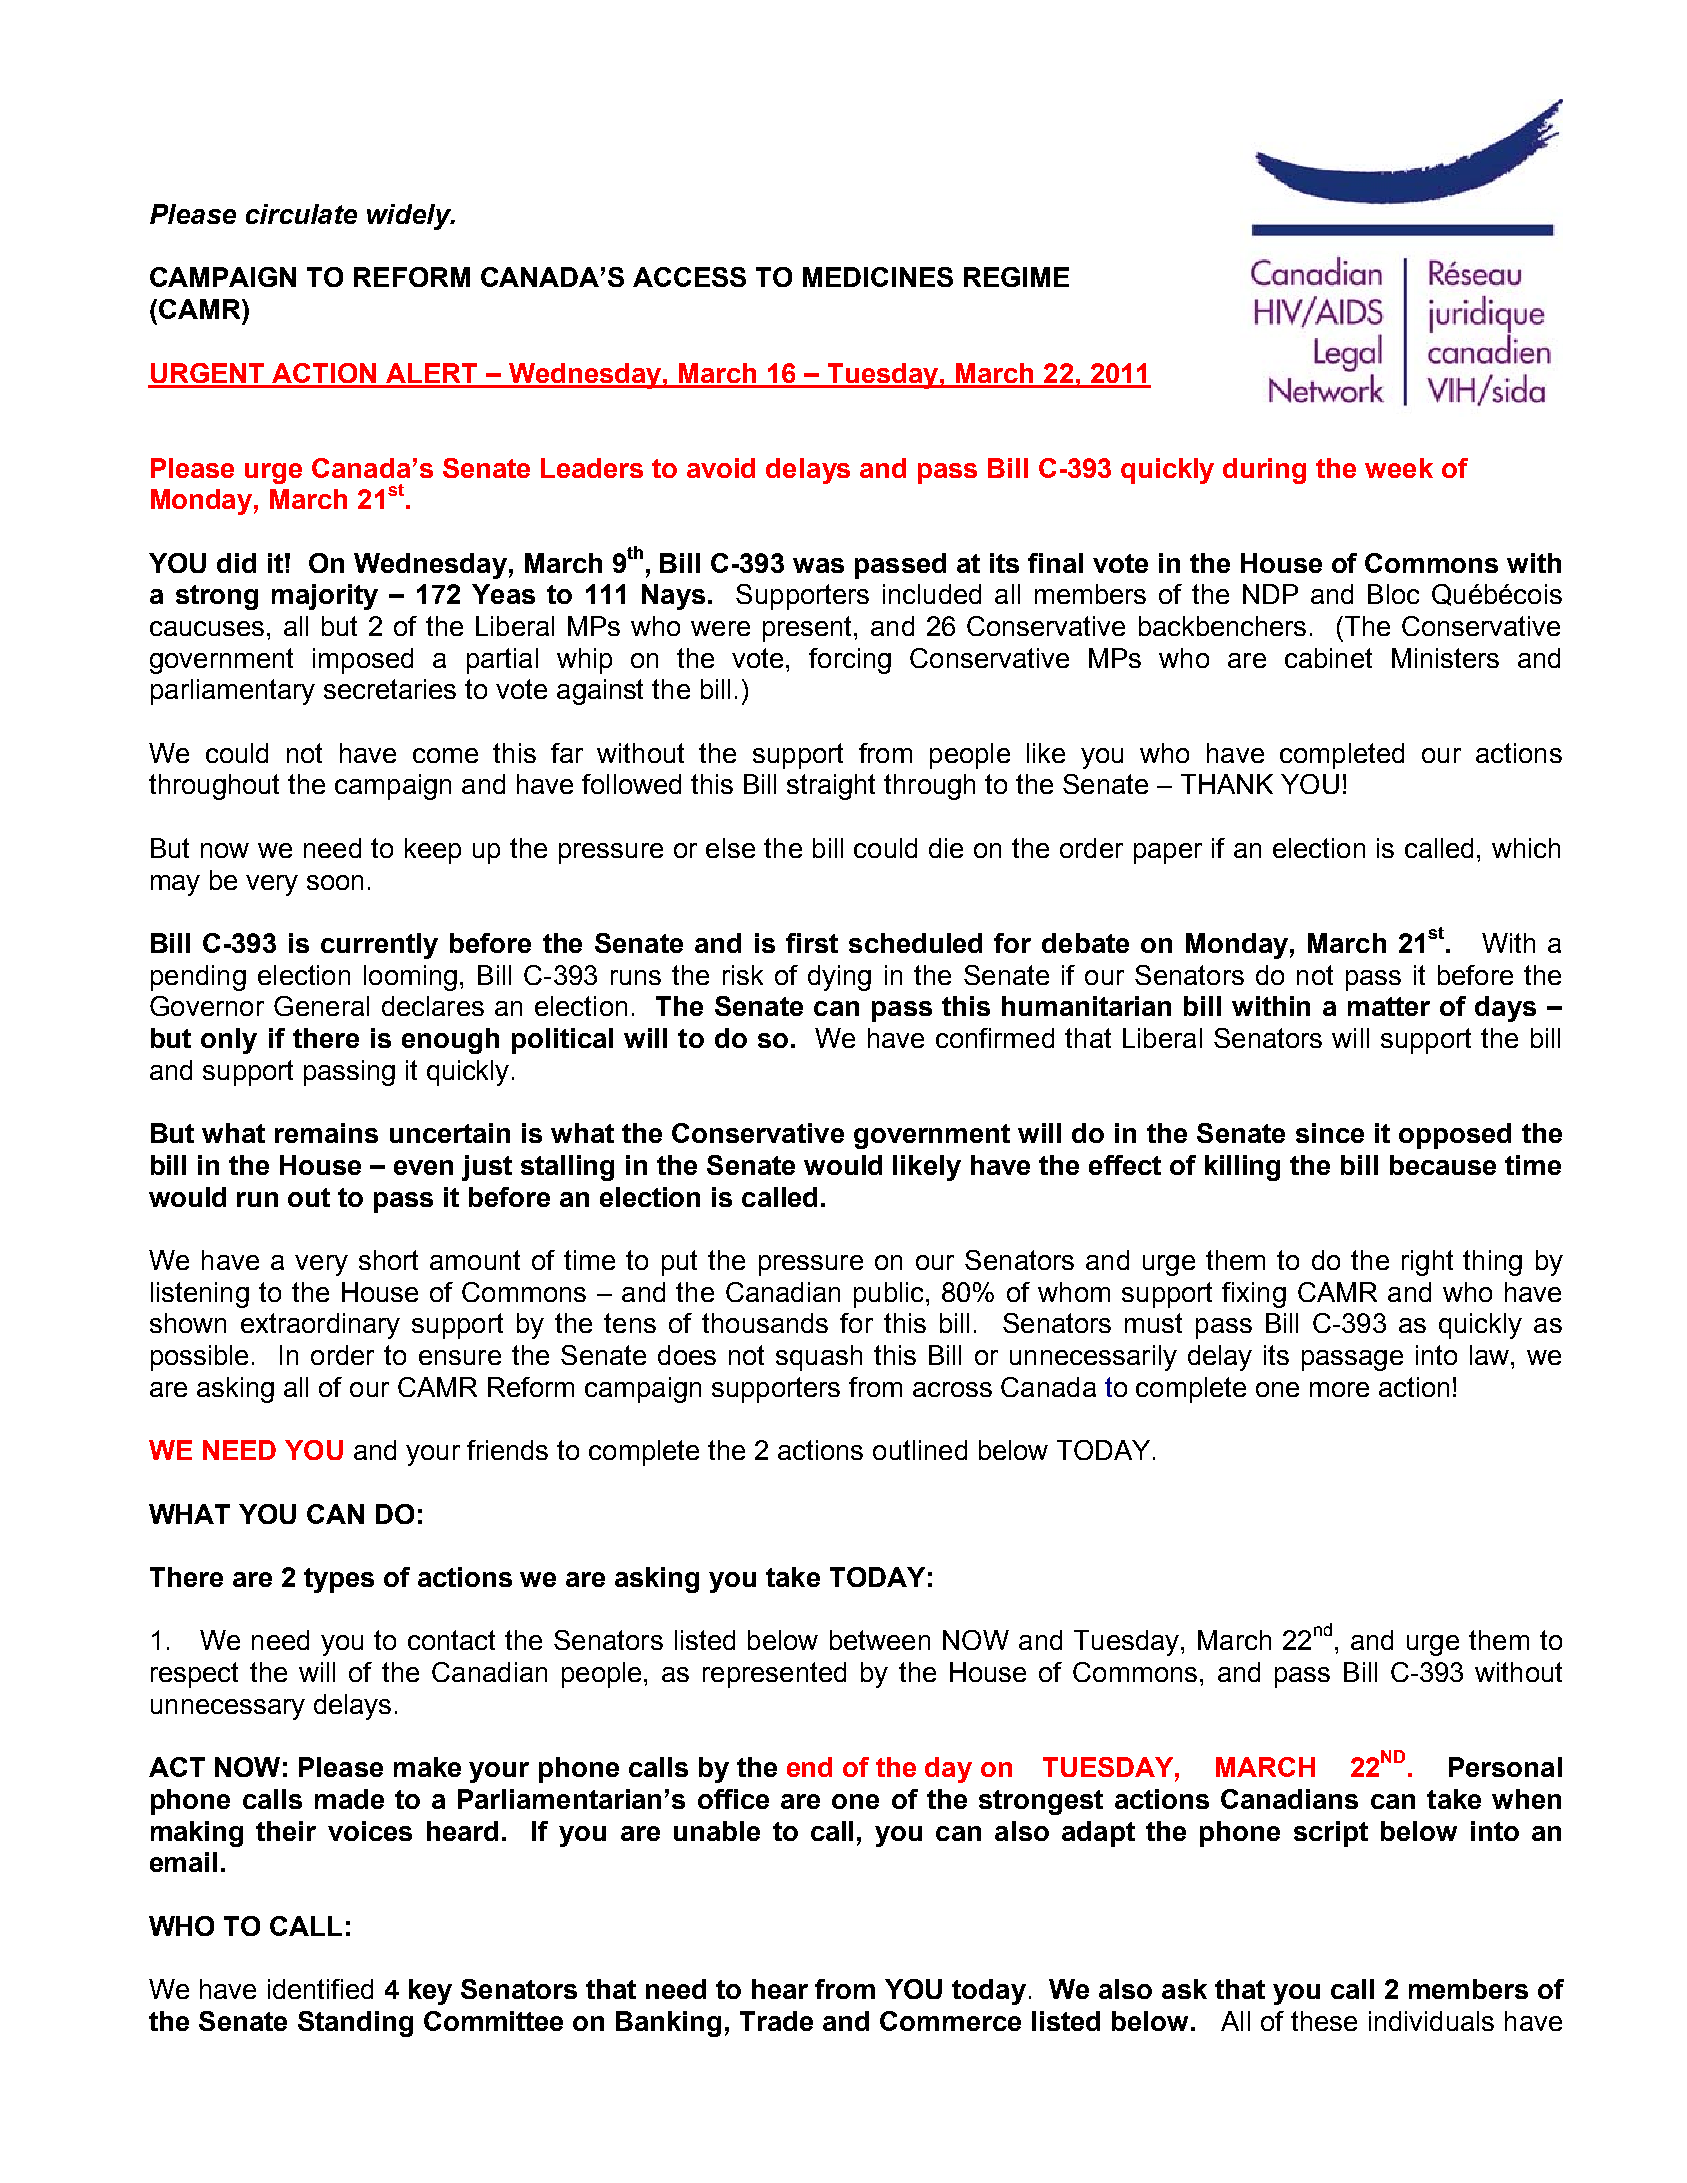 The image size is (1687, 2183). What do you see at coordinates (878, 277) in the screenshot?
I see `MEDICINES` at bounding box center [878, 277].
